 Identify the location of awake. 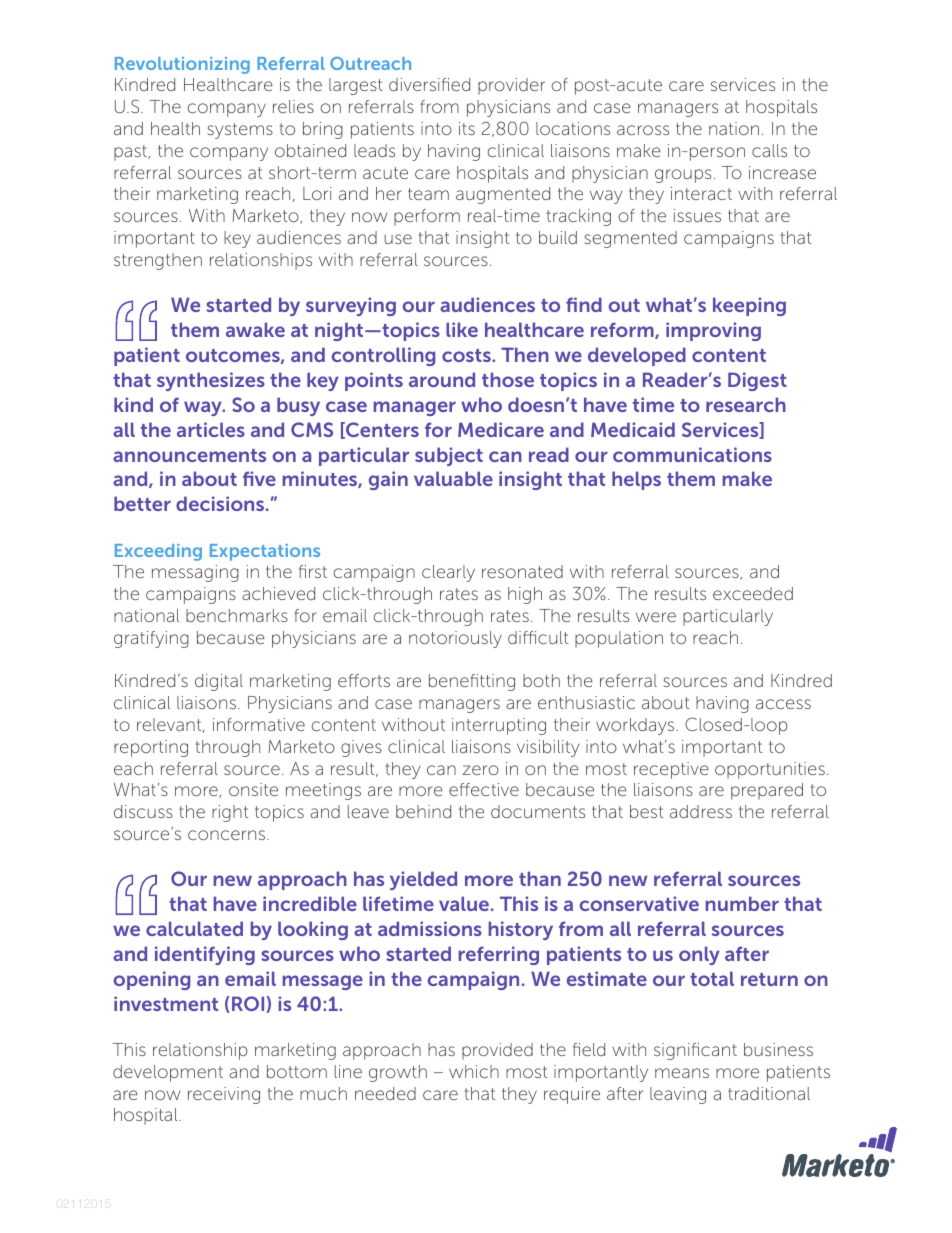
(255, 329).
